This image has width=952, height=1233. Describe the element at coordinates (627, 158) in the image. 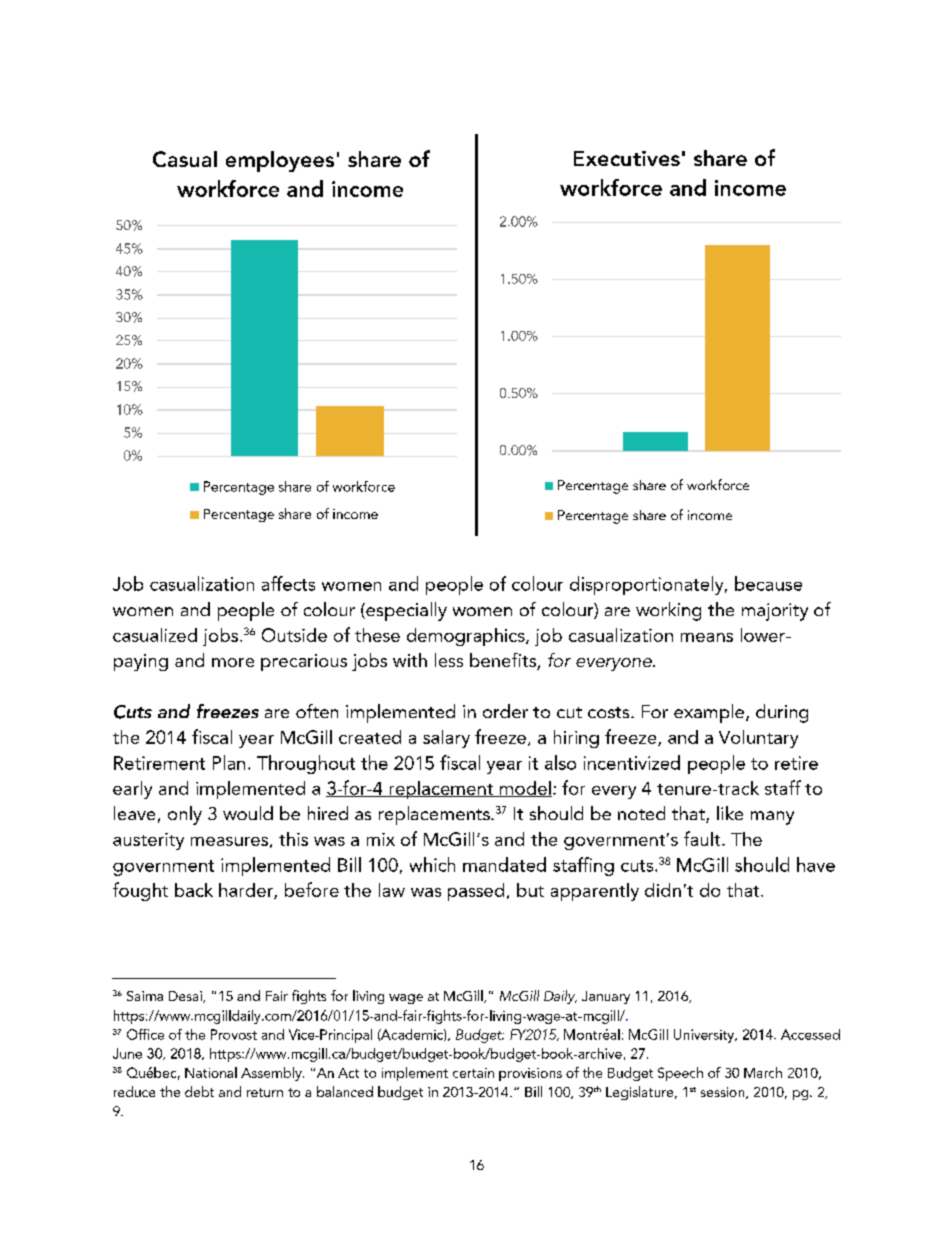

I see `Executives` at that location.
